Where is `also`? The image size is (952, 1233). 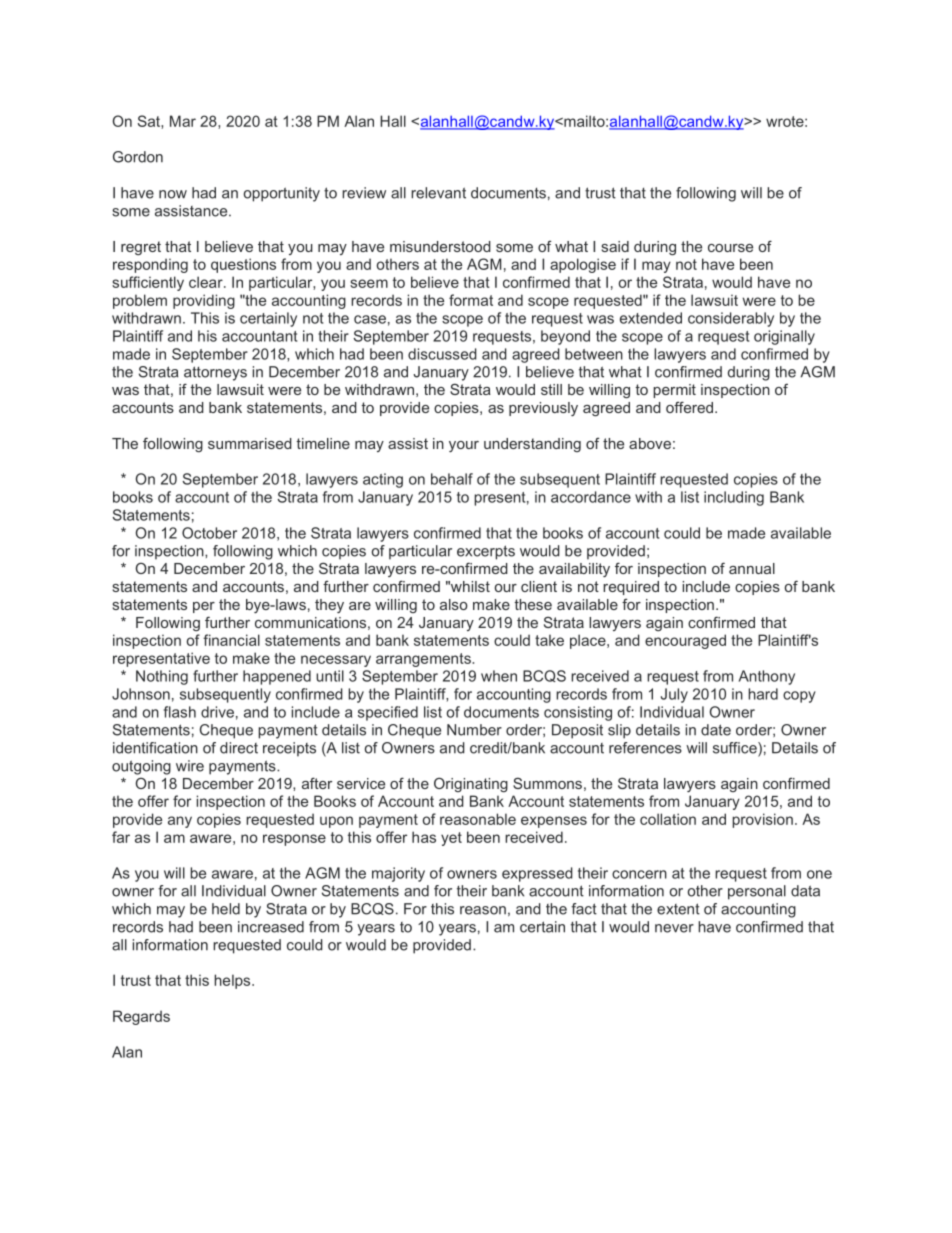
also is located at coordinates (454, 604).
